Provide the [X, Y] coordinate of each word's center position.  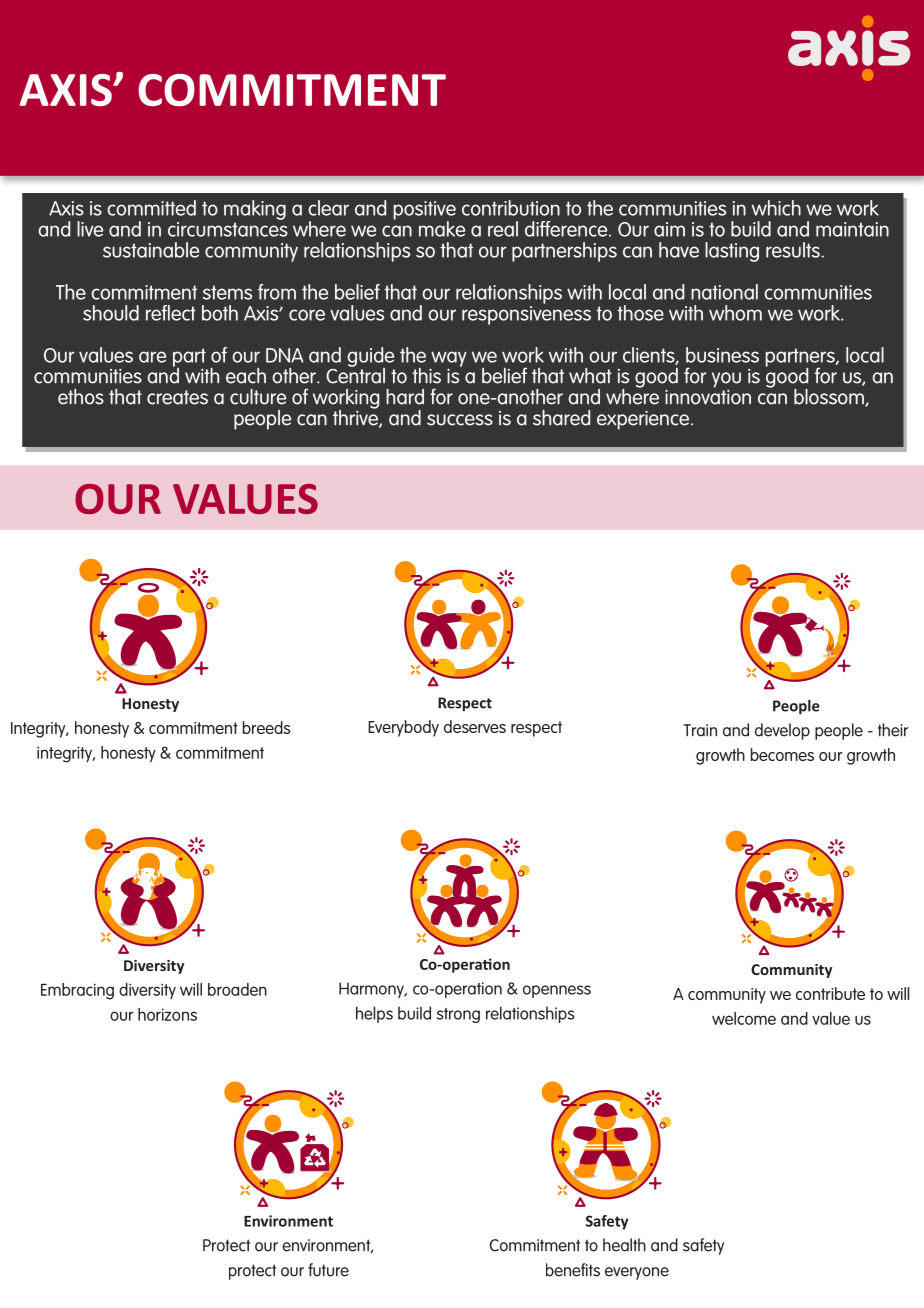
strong [458, 1015]
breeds [267, 727]
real [503, 229]
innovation [708, 396]
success [460, 420]
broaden [237, 989]
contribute [830, 993]
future [328, 1270]
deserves [475, 726]
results [793, 250]
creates [177, 397]
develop [782, 731]
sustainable [151, 250]
